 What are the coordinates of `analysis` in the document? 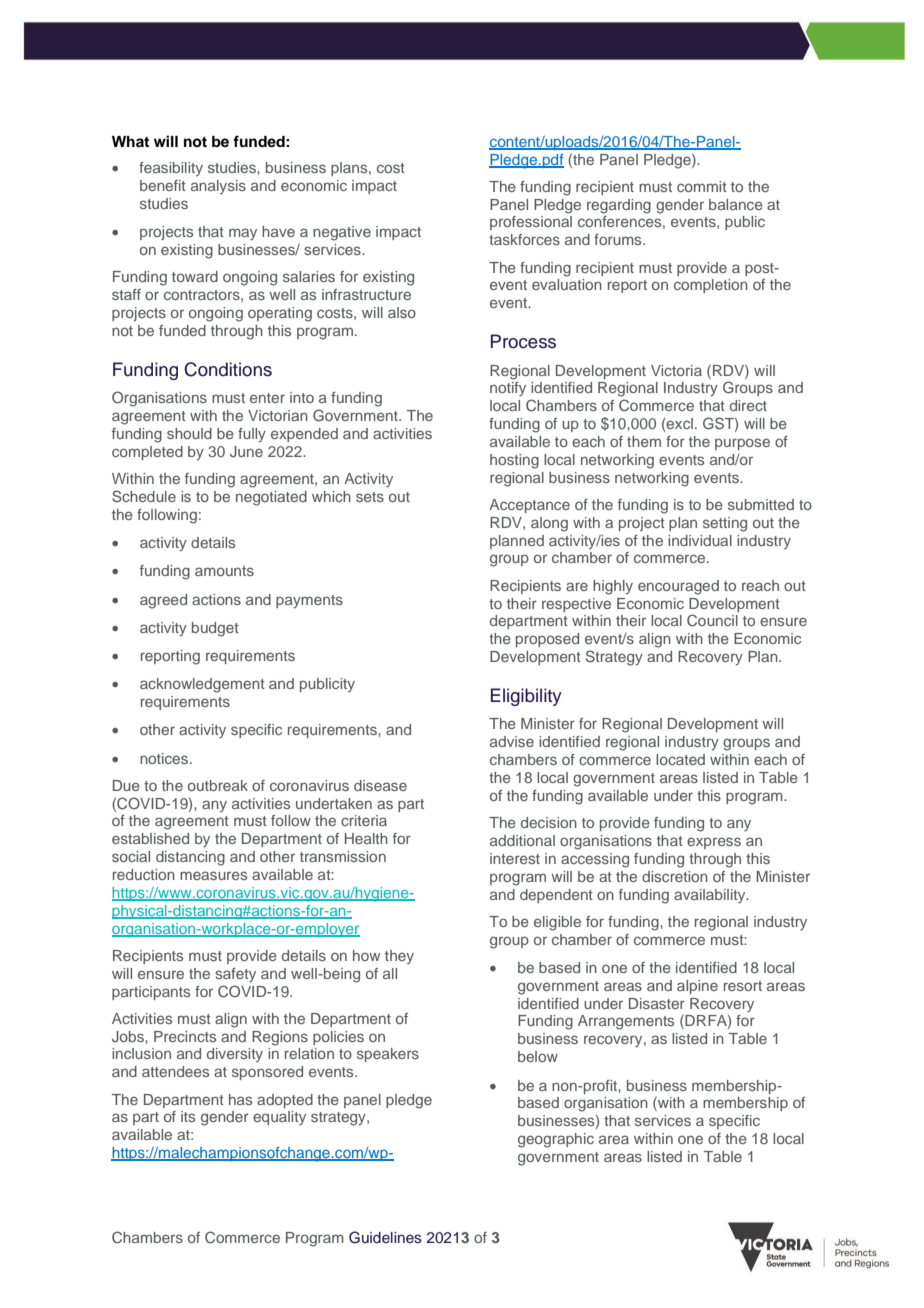 It's located at (218, 187).
